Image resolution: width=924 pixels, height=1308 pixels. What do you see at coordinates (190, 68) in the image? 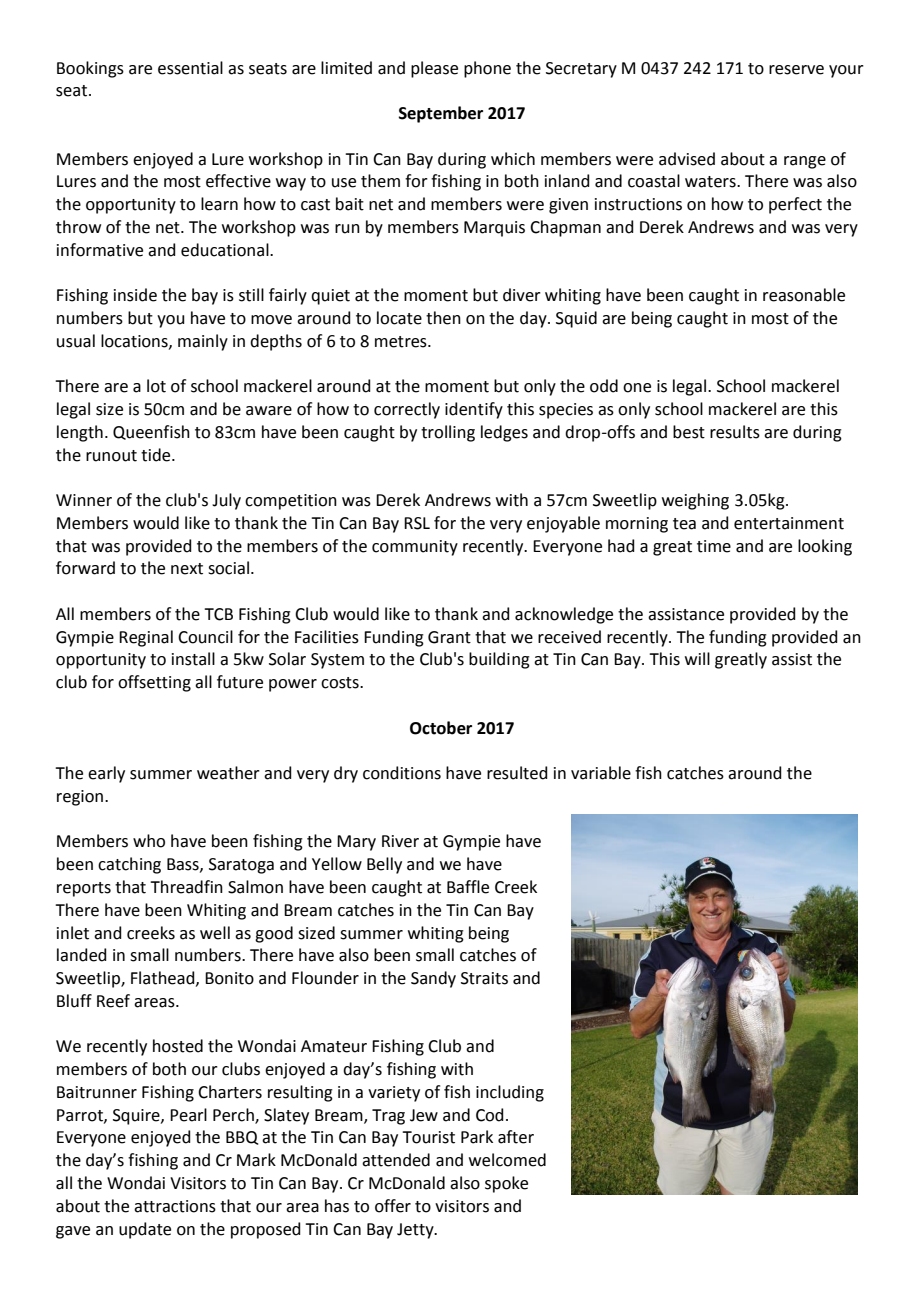
I see `essential` at bounding box center [190, 68].
